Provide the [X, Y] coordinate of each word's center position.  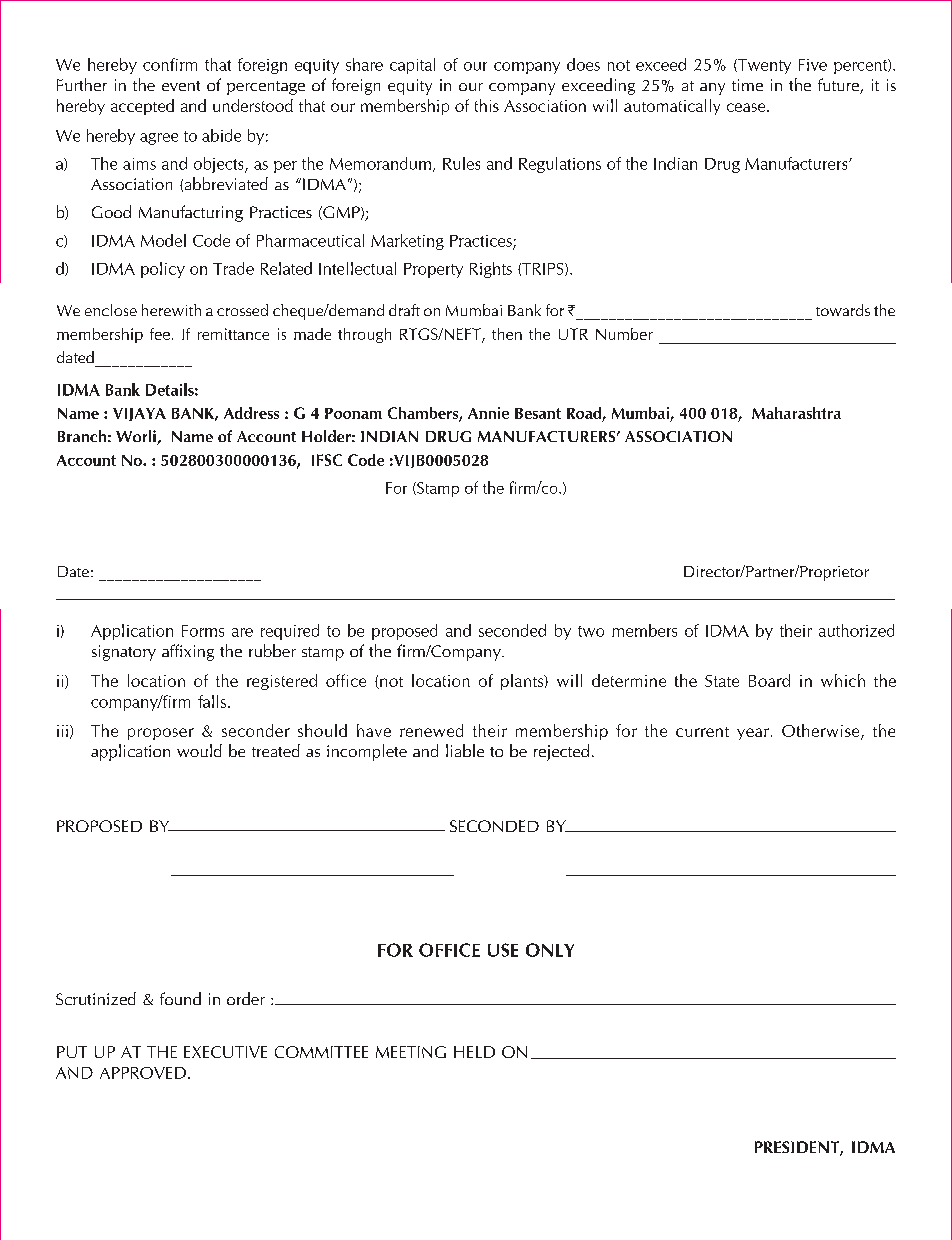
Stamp [437, 489]
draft [404, 310]
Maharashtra [796, 413]
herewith [171, 310]
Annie [488, 413]
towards [843, 310]
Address [251, 413]
